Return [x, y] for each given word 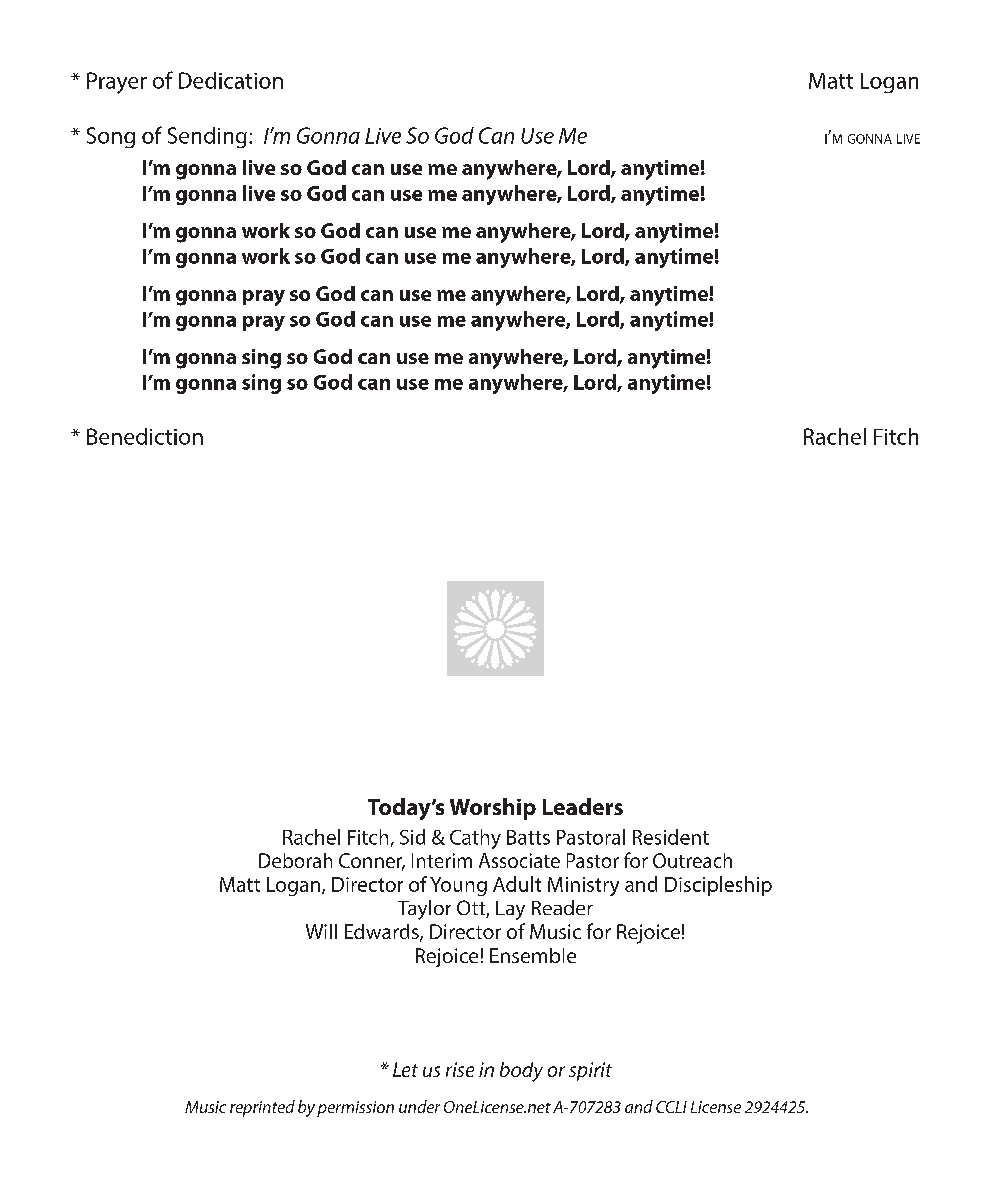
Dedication [231, 80]
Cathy [475, 839]
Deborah [295, 860]
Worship [493, 809]
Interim [442, 860]
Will [321, 931]
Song [111, 137]
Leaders [583, 806]
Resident [671, 837]
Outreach [692, 860]
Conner [372, 862]
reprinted [262, 1108]
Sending [207, 137]
